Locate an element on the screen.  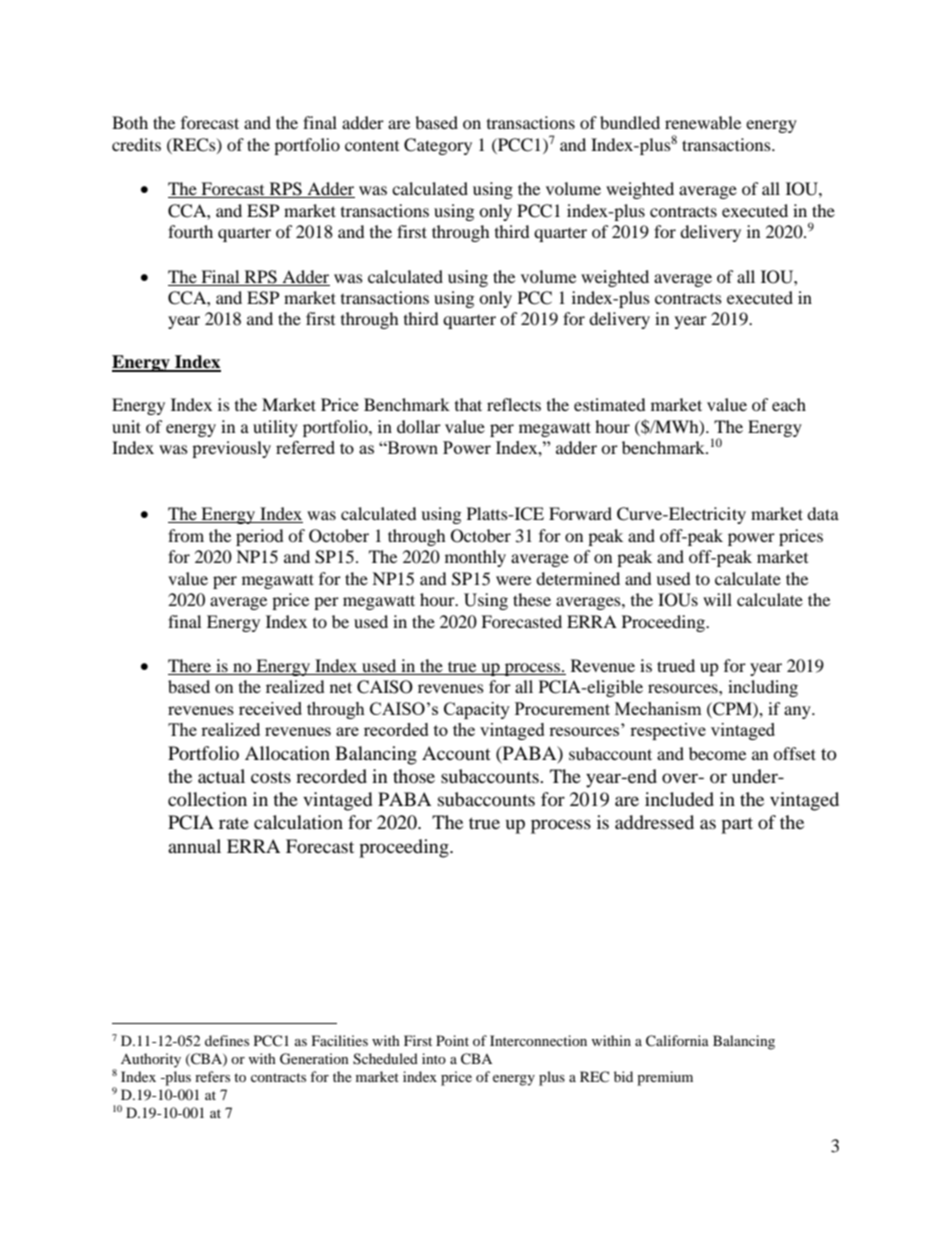
Capacity is located at coordinates (477, 710).
